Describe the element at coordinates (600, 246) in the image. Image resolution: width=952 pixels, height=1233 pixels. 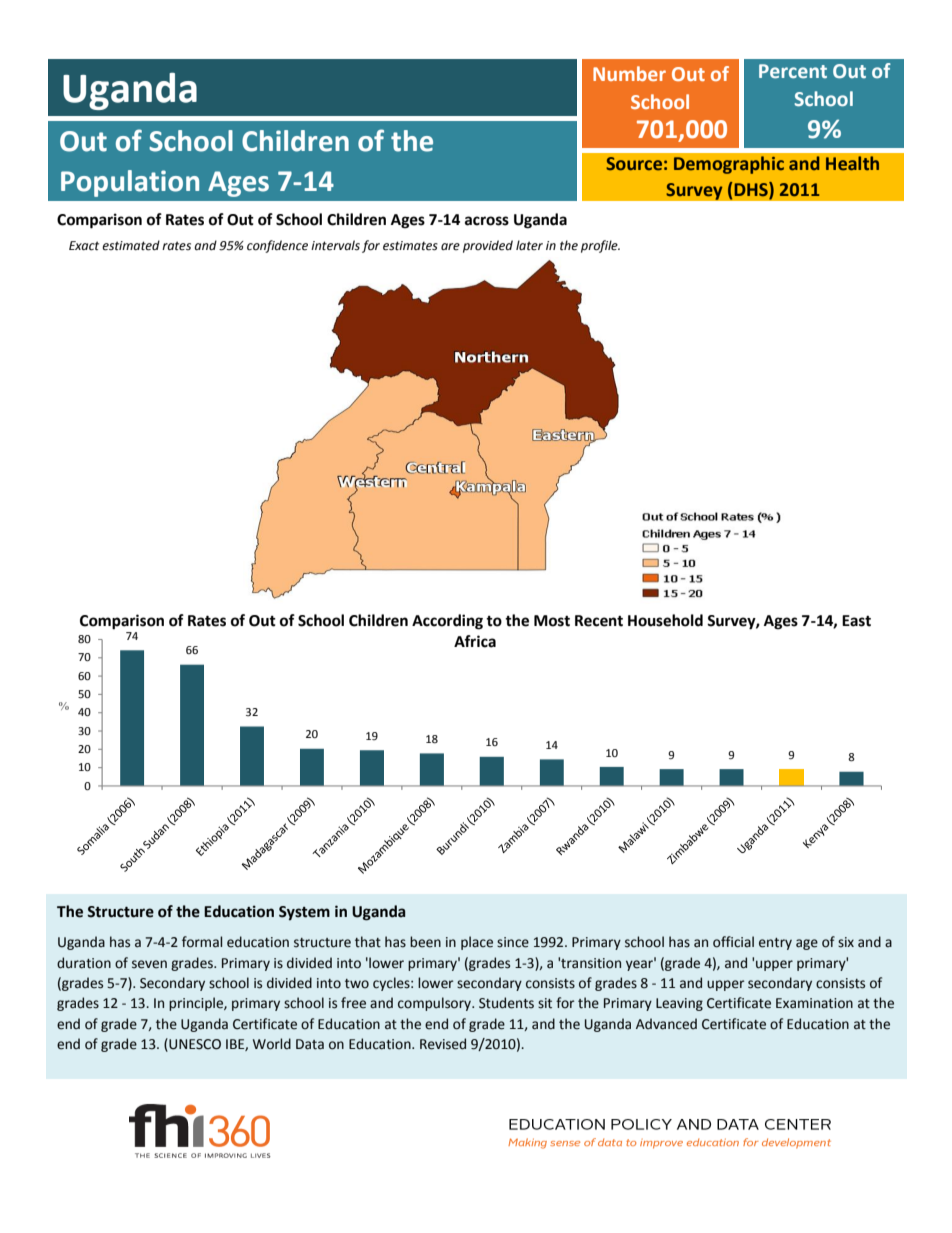
I see `profile` at that location.
